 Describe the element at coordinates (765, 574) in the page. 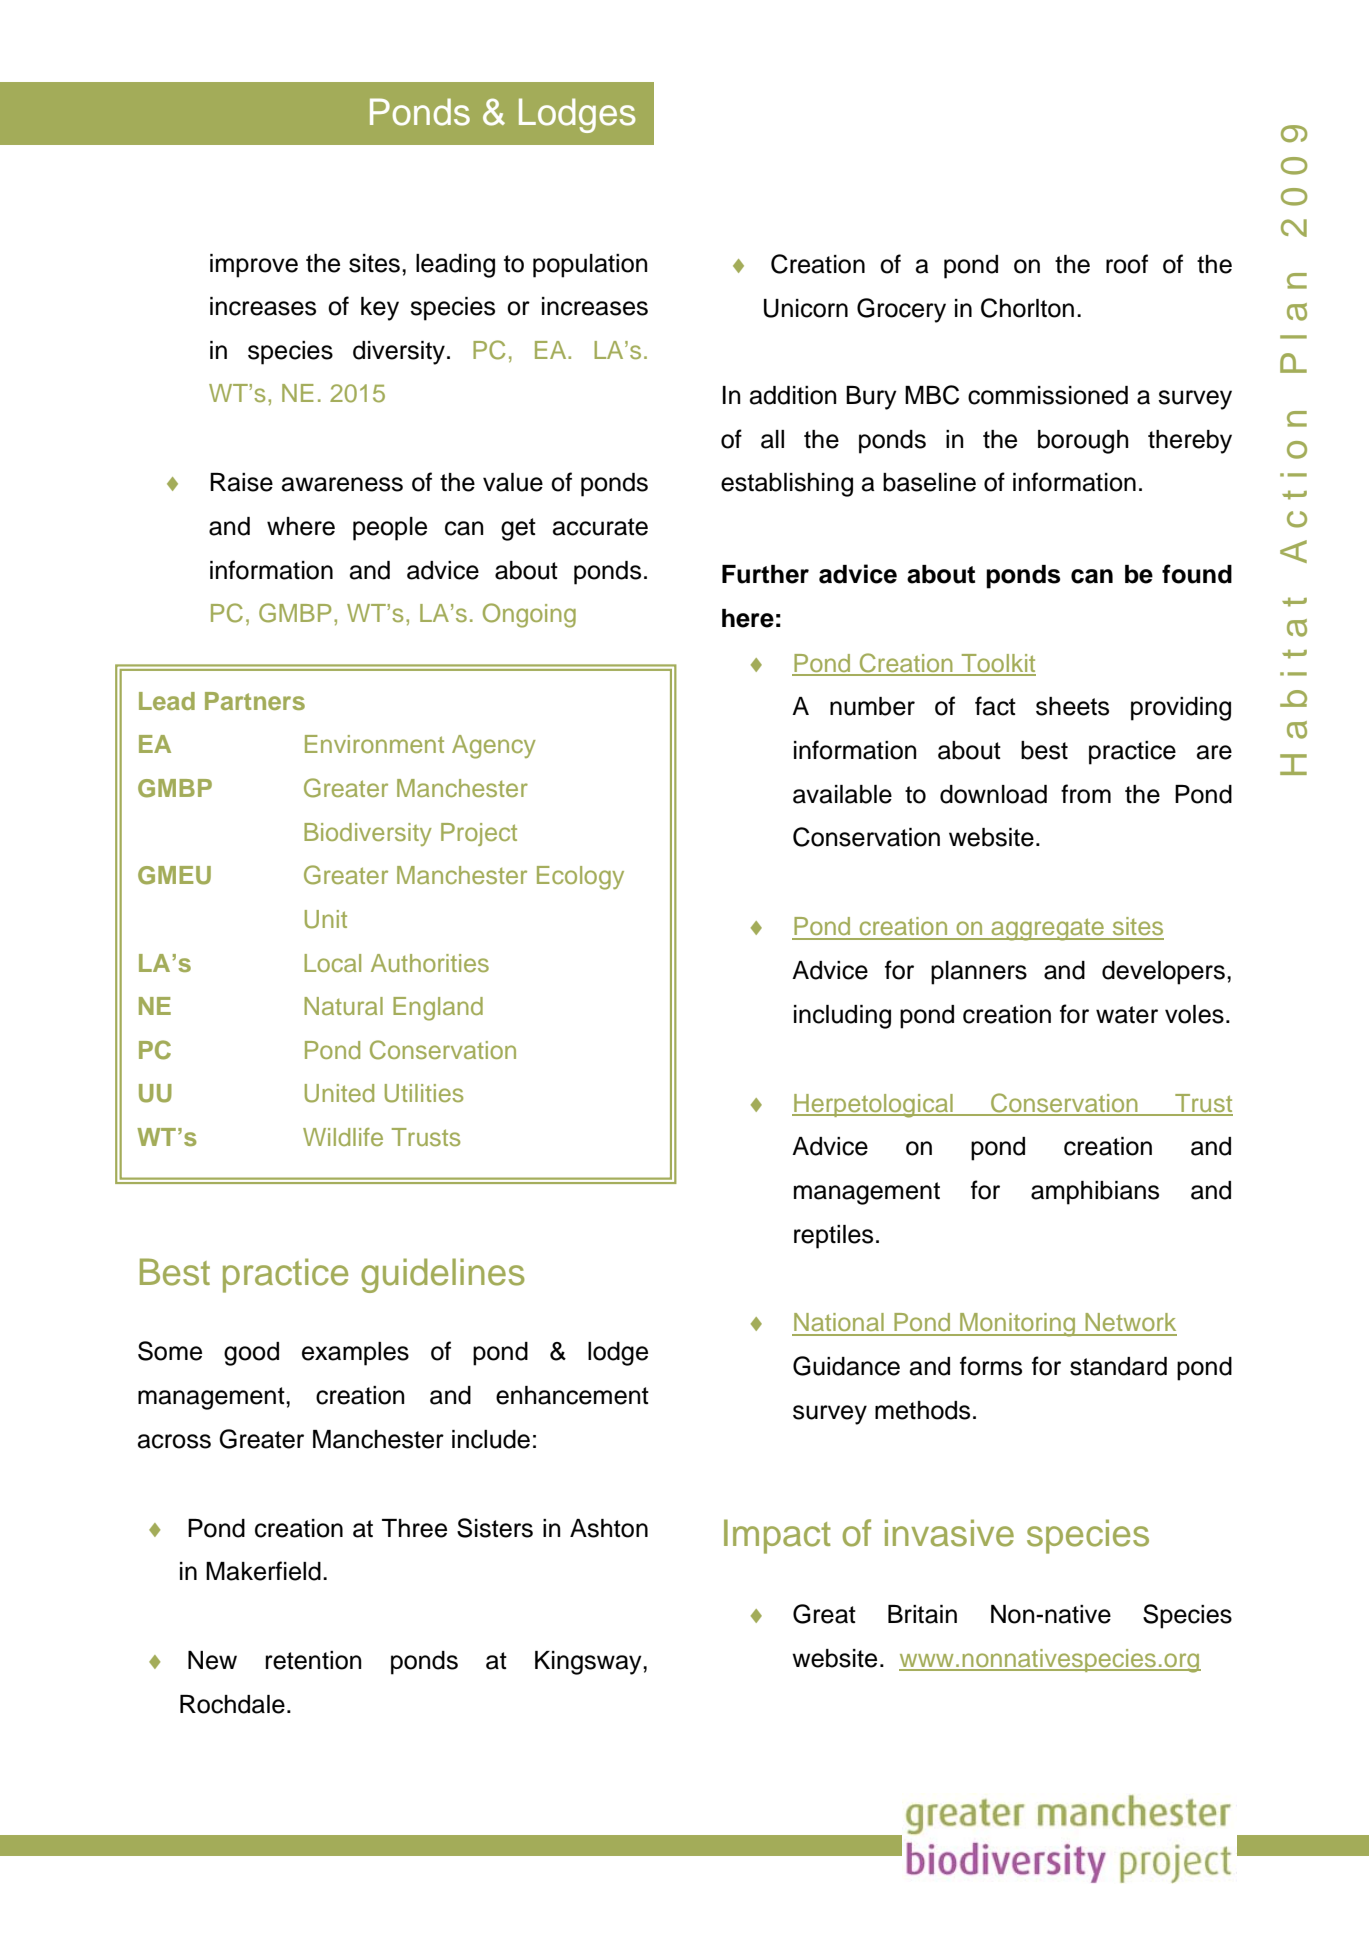

I see `Further` at that location.
